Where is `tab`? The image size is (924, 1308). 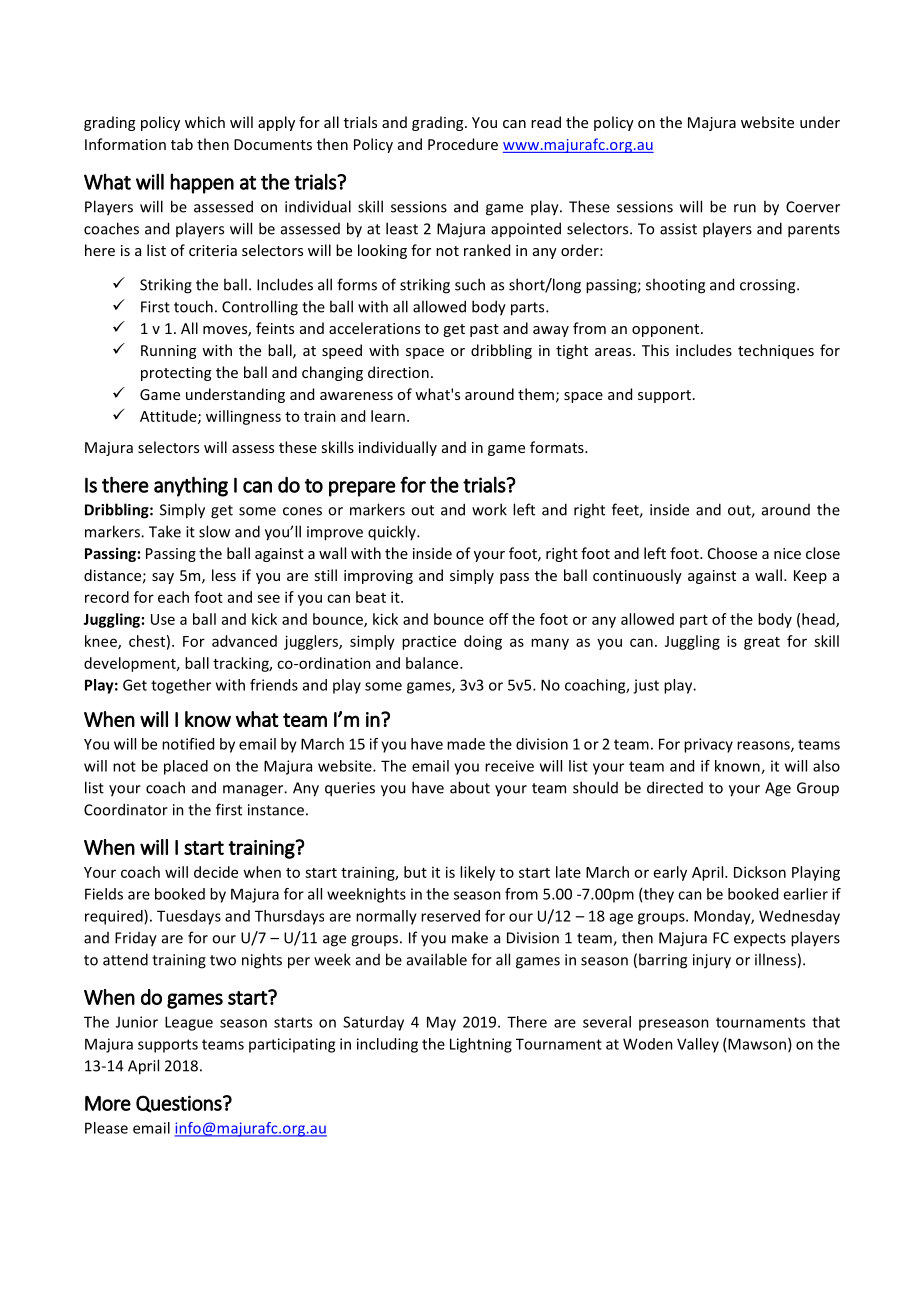
tab is located at coordinates (182, 144).
